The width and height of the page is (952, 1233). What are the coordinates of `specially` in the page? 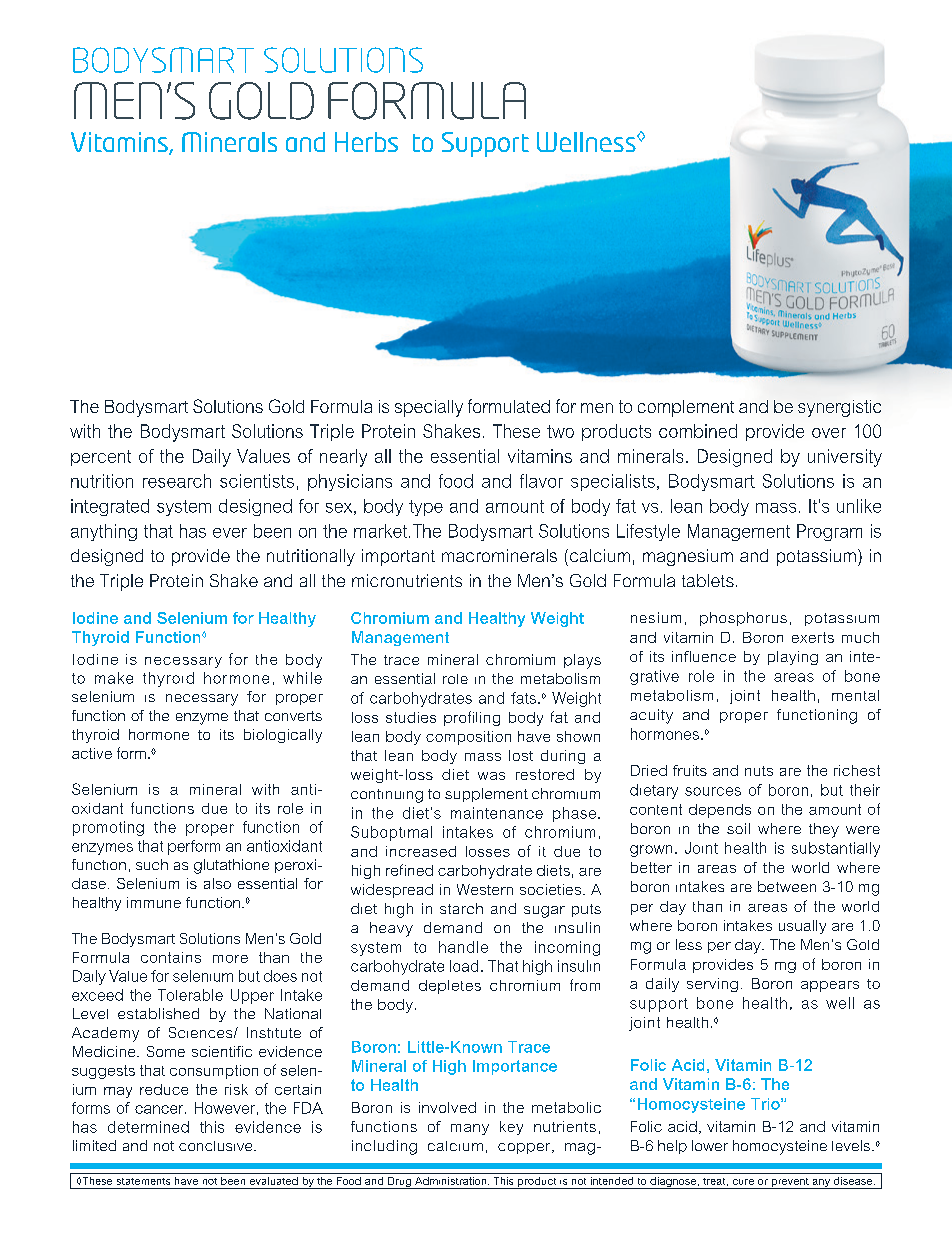 It's located at (429, 408).
